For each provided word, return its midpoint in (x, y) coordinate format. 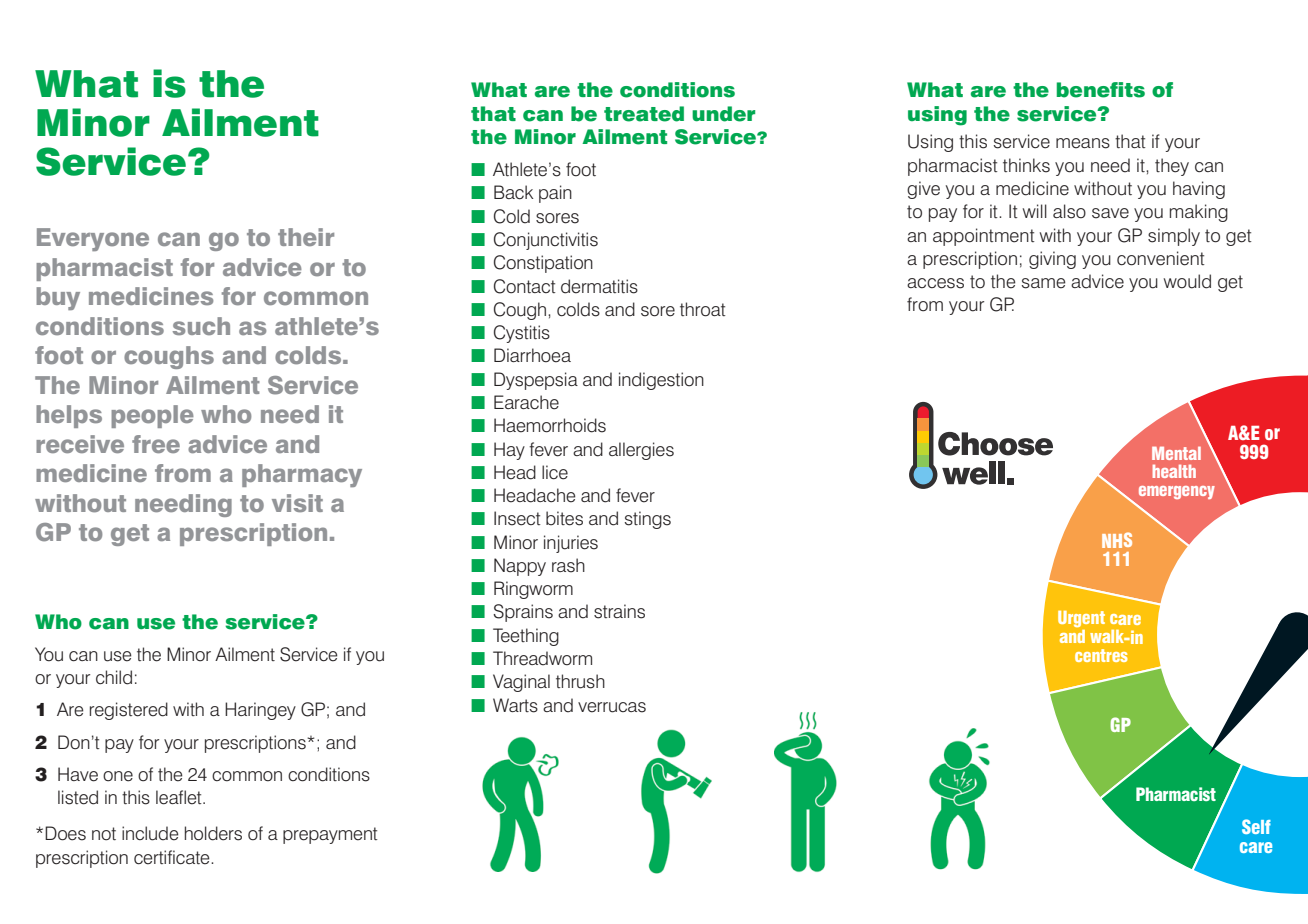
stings (648, 520)
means (1083, 143)
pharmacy (302, 475)
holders (213, 833)
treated (644, 114)
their (306, 237)
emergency (1177, 492)
